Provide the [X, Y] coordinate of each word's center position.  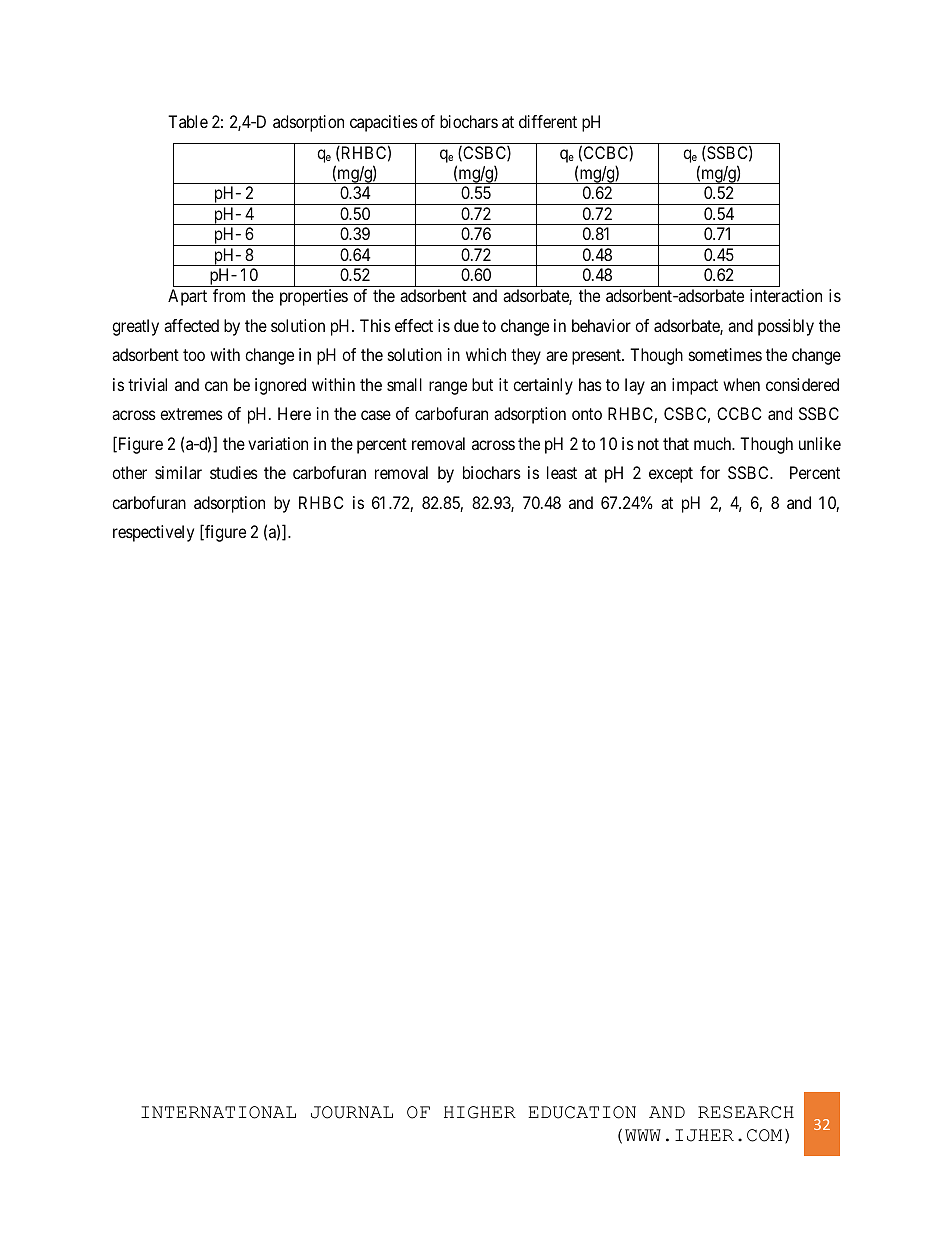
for [710, 472]
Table [188, 121]
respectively [153, 533]
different [548, 121]
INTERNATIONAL [218, 1112]
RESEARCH [746, 1112]
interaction [786, 295]
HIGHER [480, 1112]
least [562, 472]
